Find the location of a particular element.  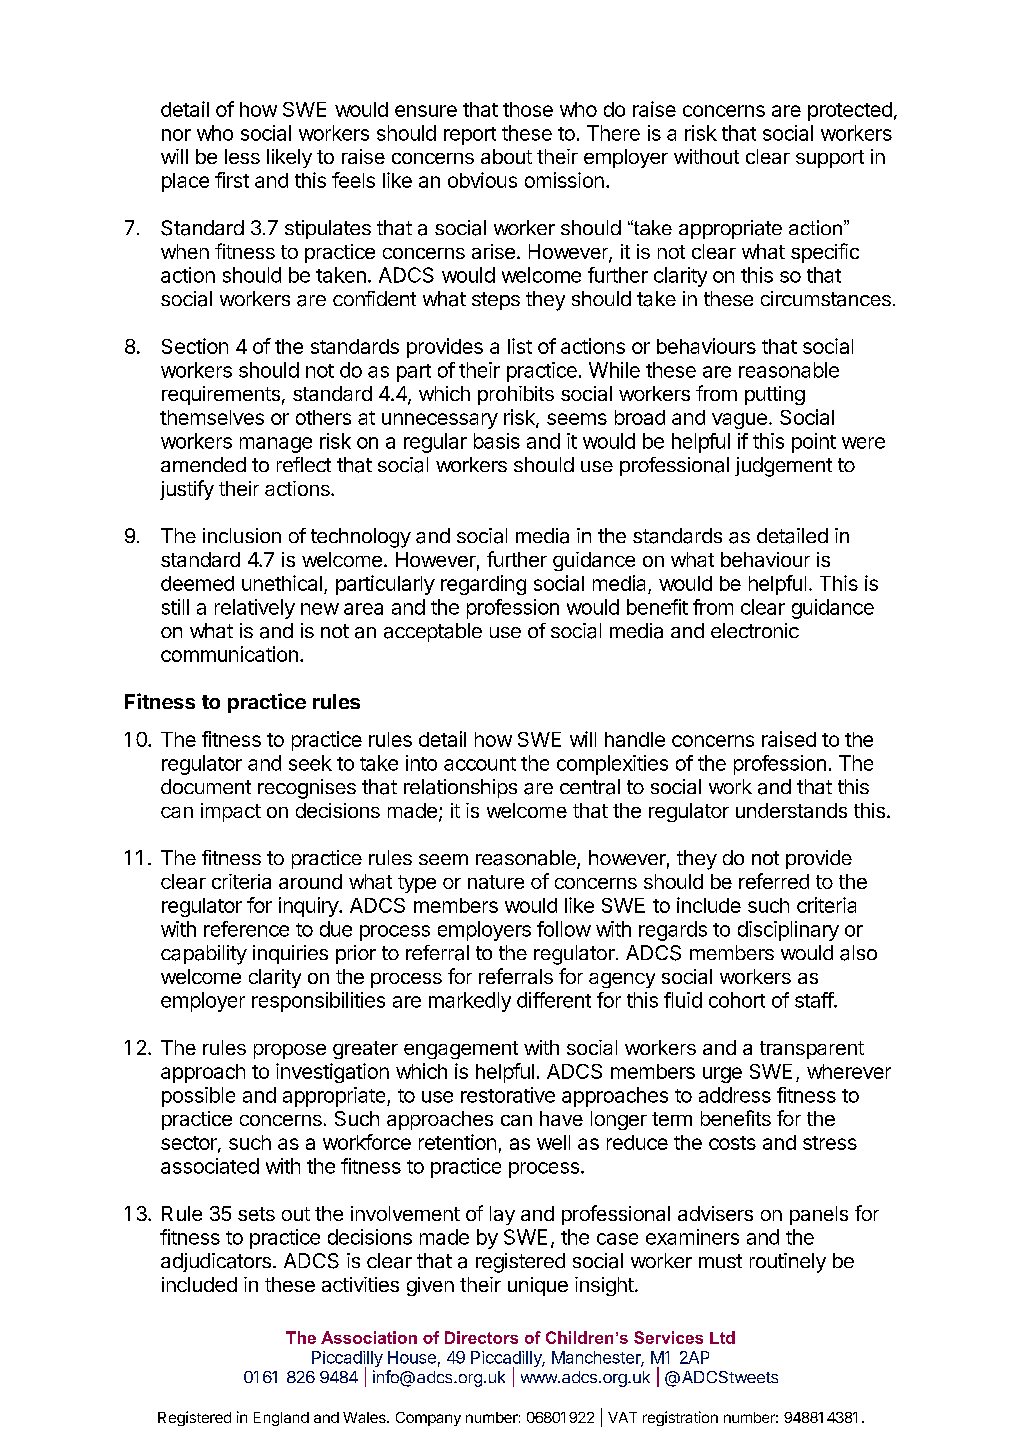

prohibits is located at coordinates (516, 395).
